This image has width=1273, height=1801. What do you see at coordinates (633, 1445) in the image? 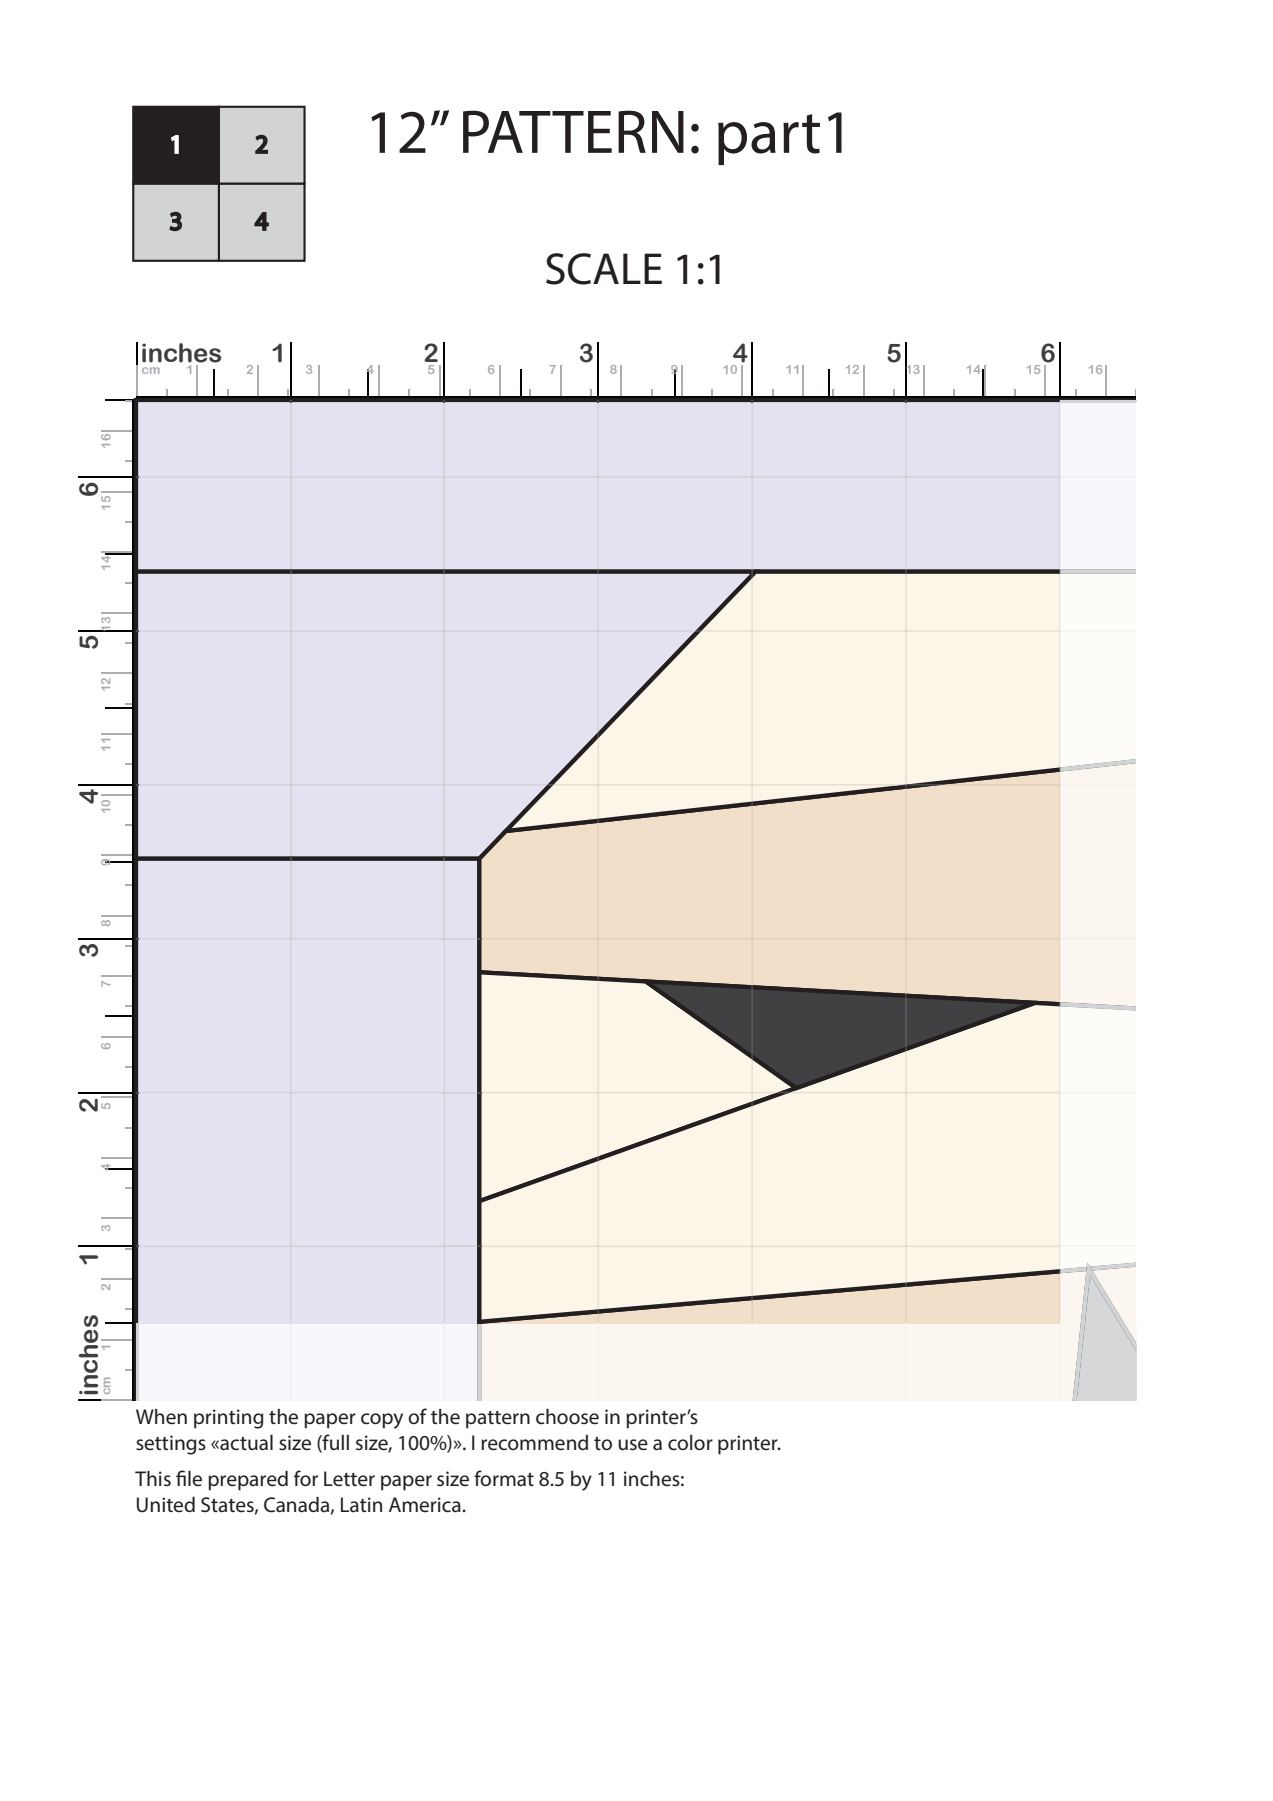
I see `use` at bounding box center [633, 1445].
